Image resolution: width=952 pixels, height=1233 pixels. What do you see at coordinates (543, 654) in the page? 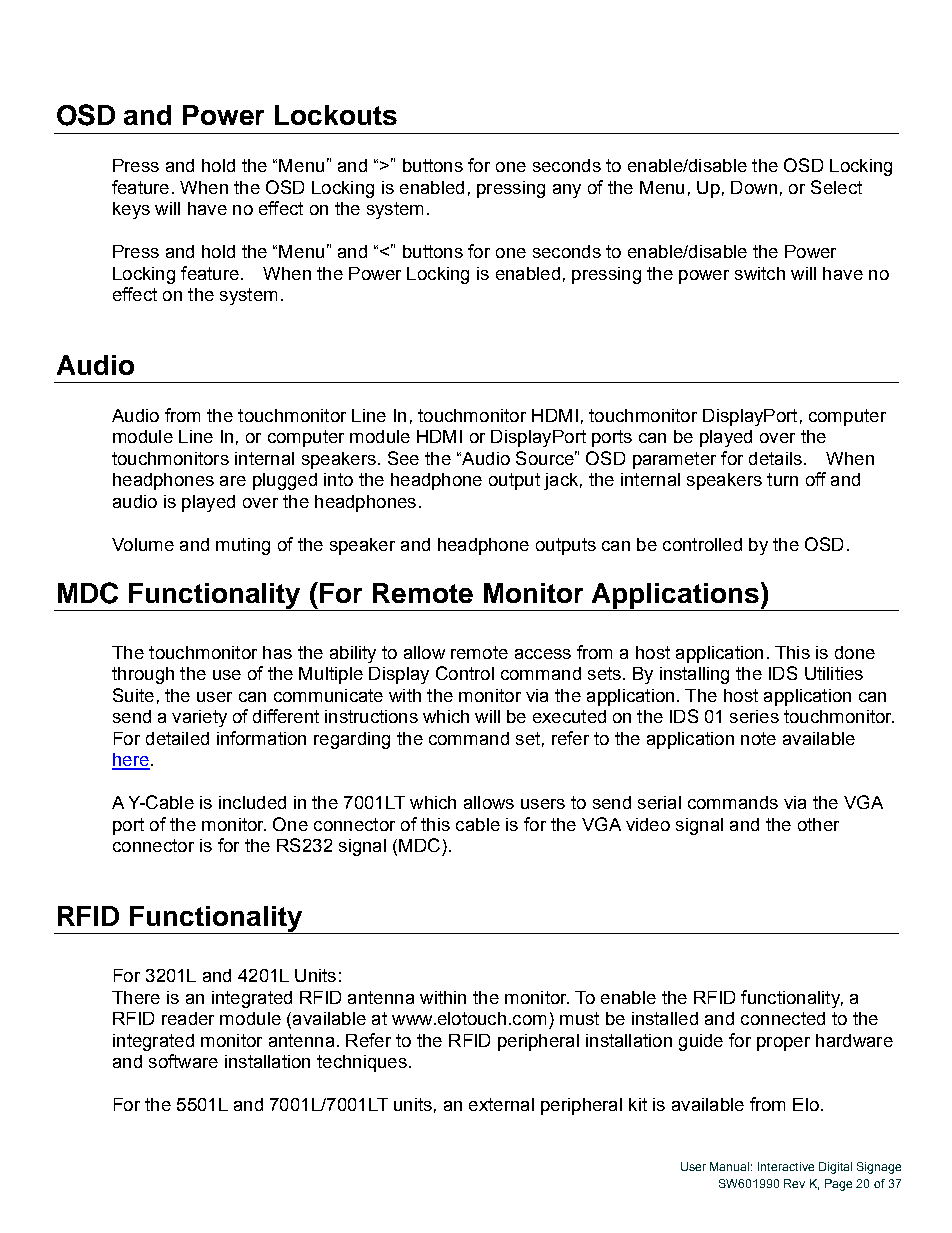
I see `access` at bounding box center [543, 654].
